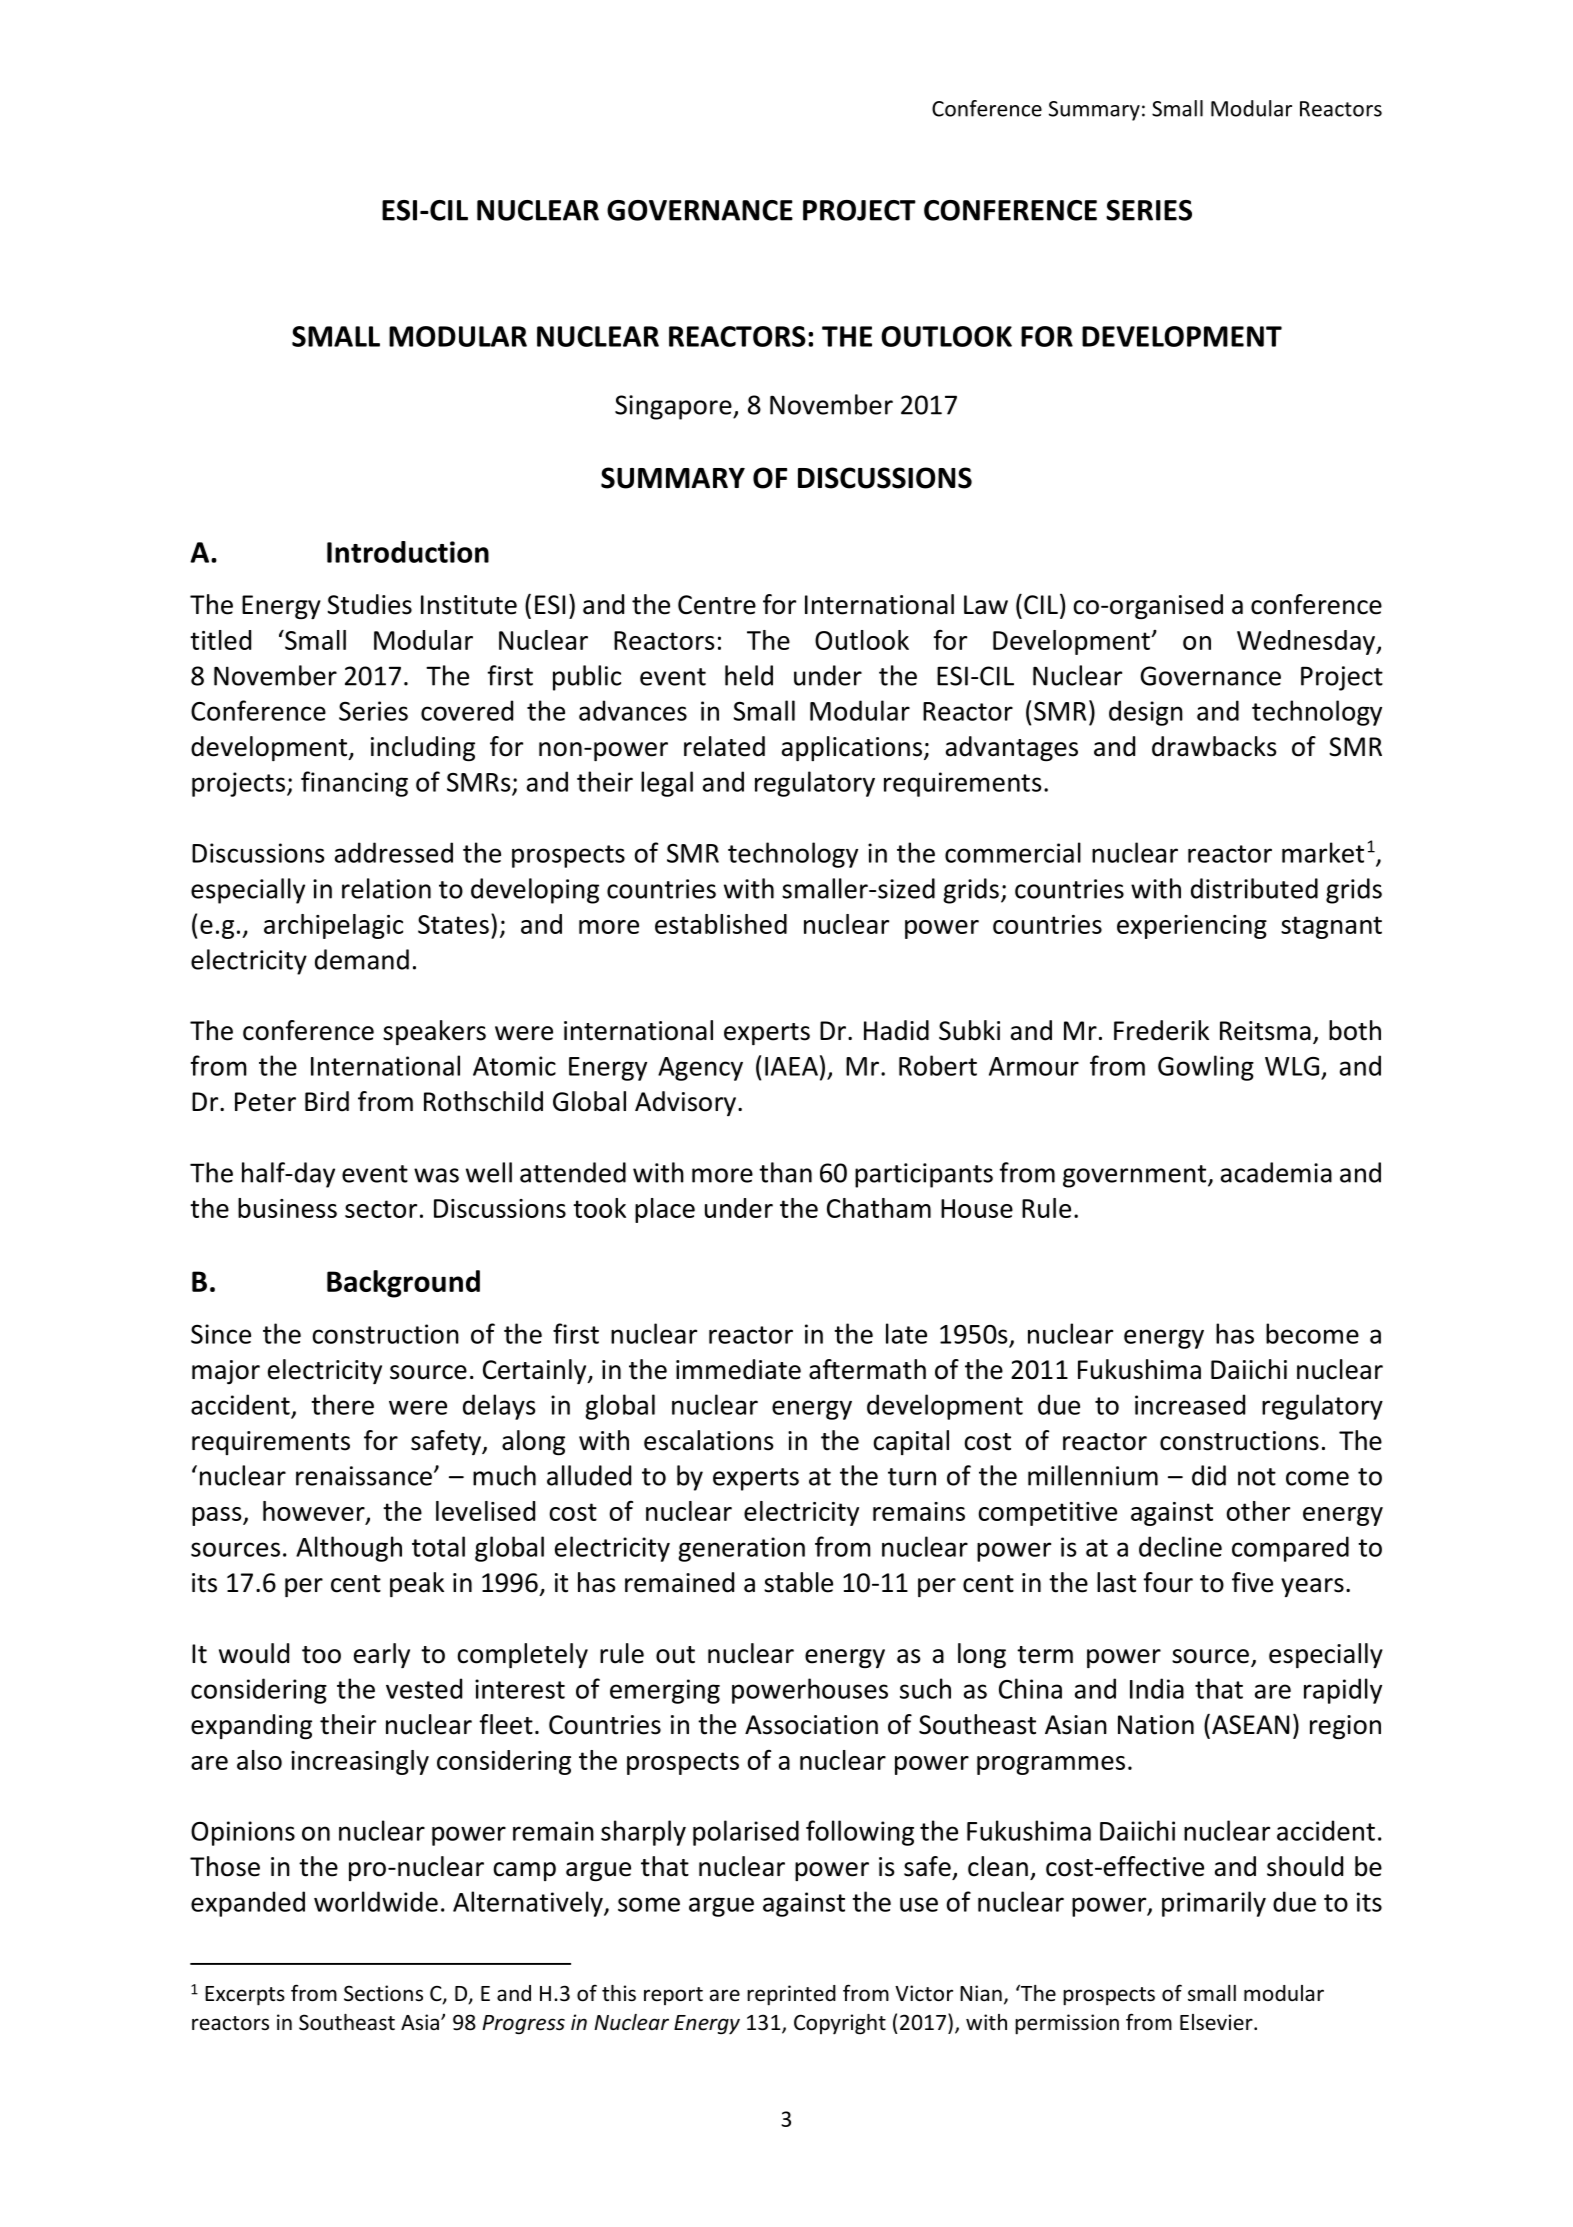 The height and width of the screenshot is (2227, 1573). What do you see at coordinates (408, 552) in the screenshot?
I see `Introduction` at bounding box center [408, 552].
